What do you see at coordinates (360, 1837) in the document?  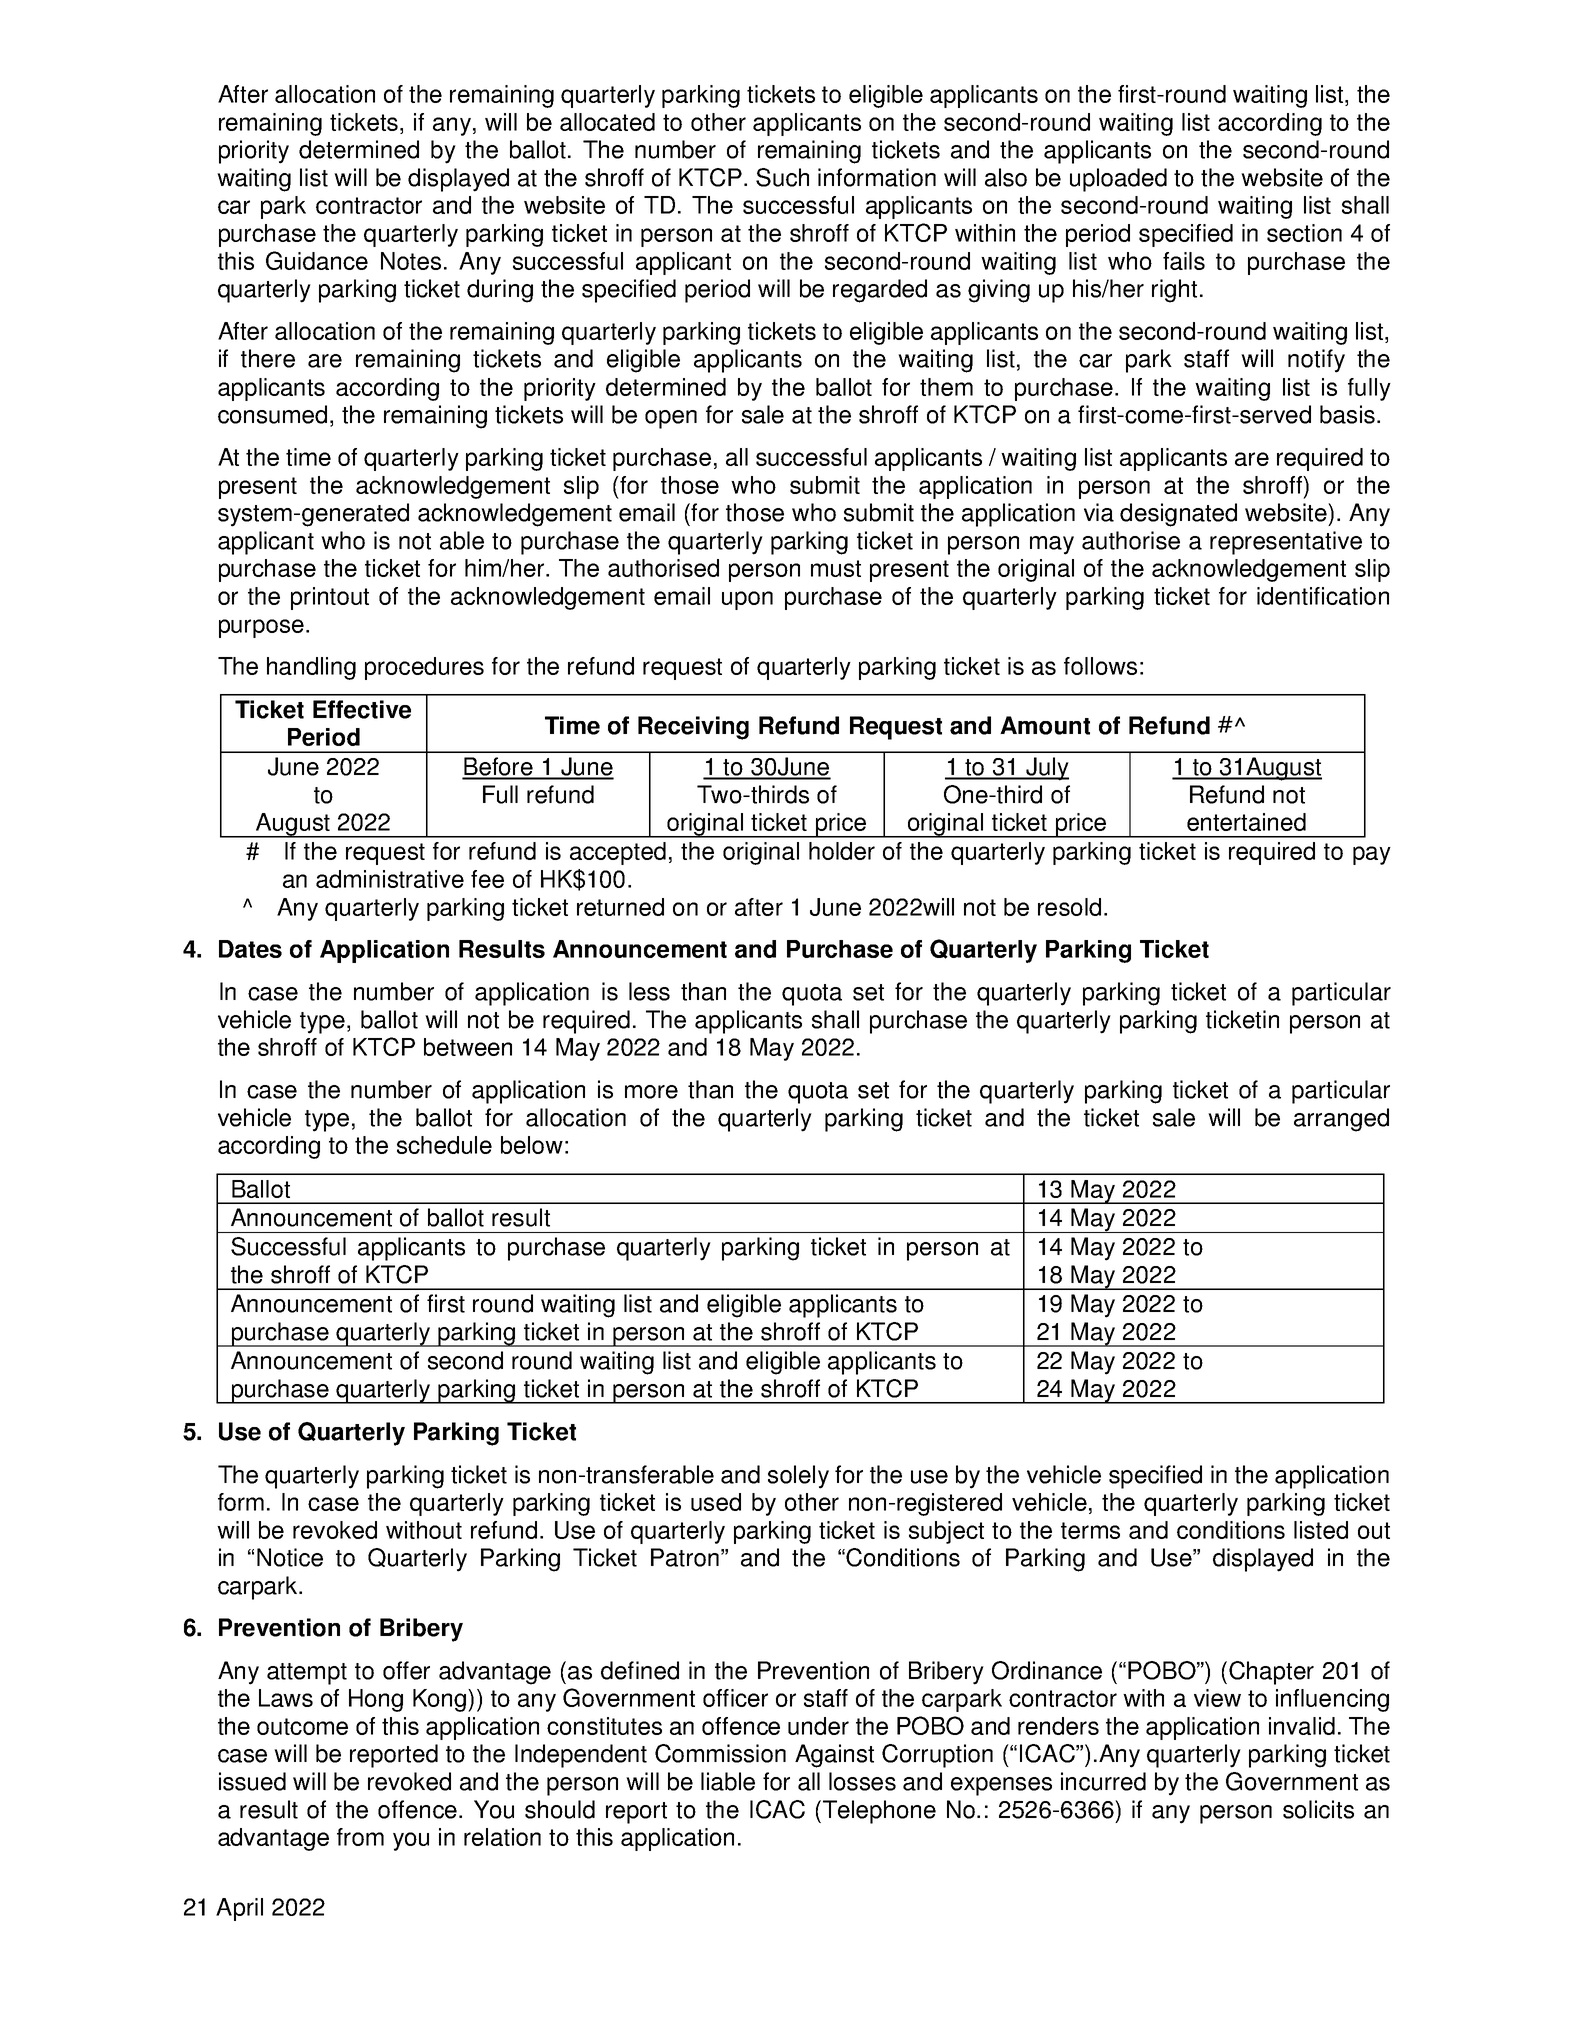 I see `from` at bounding box center [360, 1837].
